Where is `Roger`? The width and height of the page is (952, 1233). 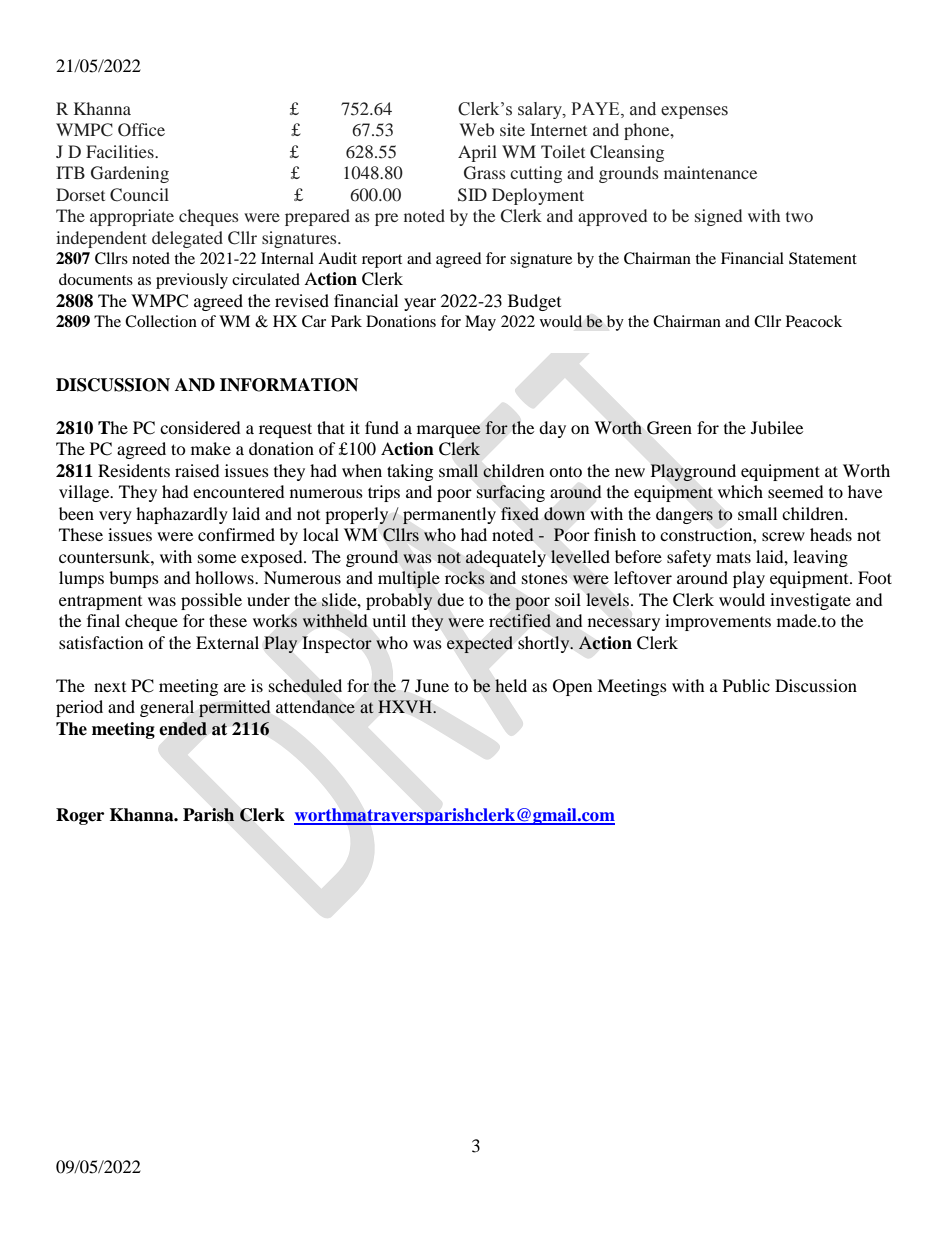
Roger is located at coordinates (80, 816).
